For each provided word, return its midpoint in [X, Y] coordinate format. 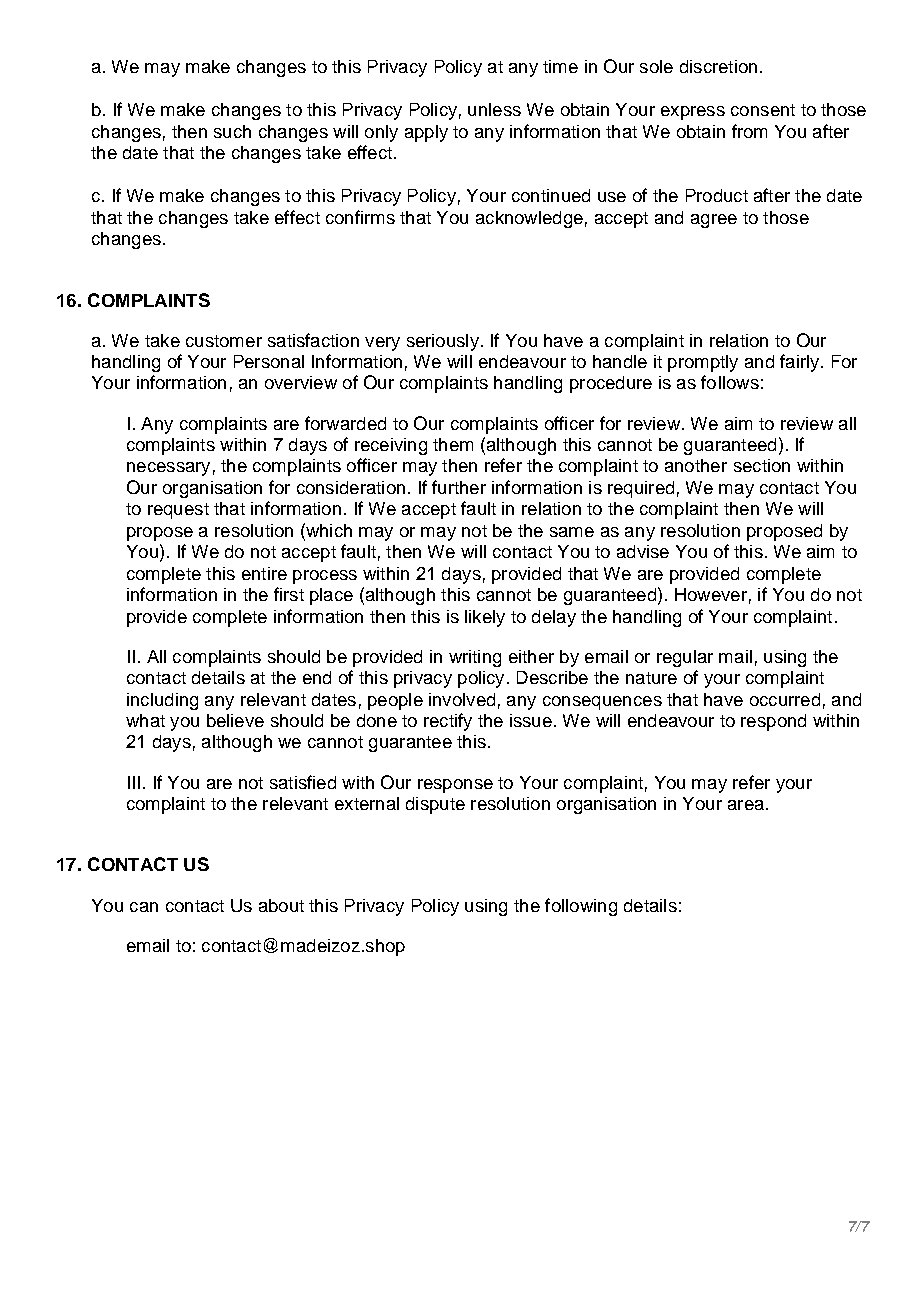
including [162, 701]
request [178, 511]
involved [462, 699]
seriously [443, 342]
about [281, 905]
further [459, 487]
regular [685, 658]
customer [224, 341]
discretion [718, 66]
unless [494, 109]
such [232, 131]
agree [714, 221]
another [696, 465]
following [581, 907]
